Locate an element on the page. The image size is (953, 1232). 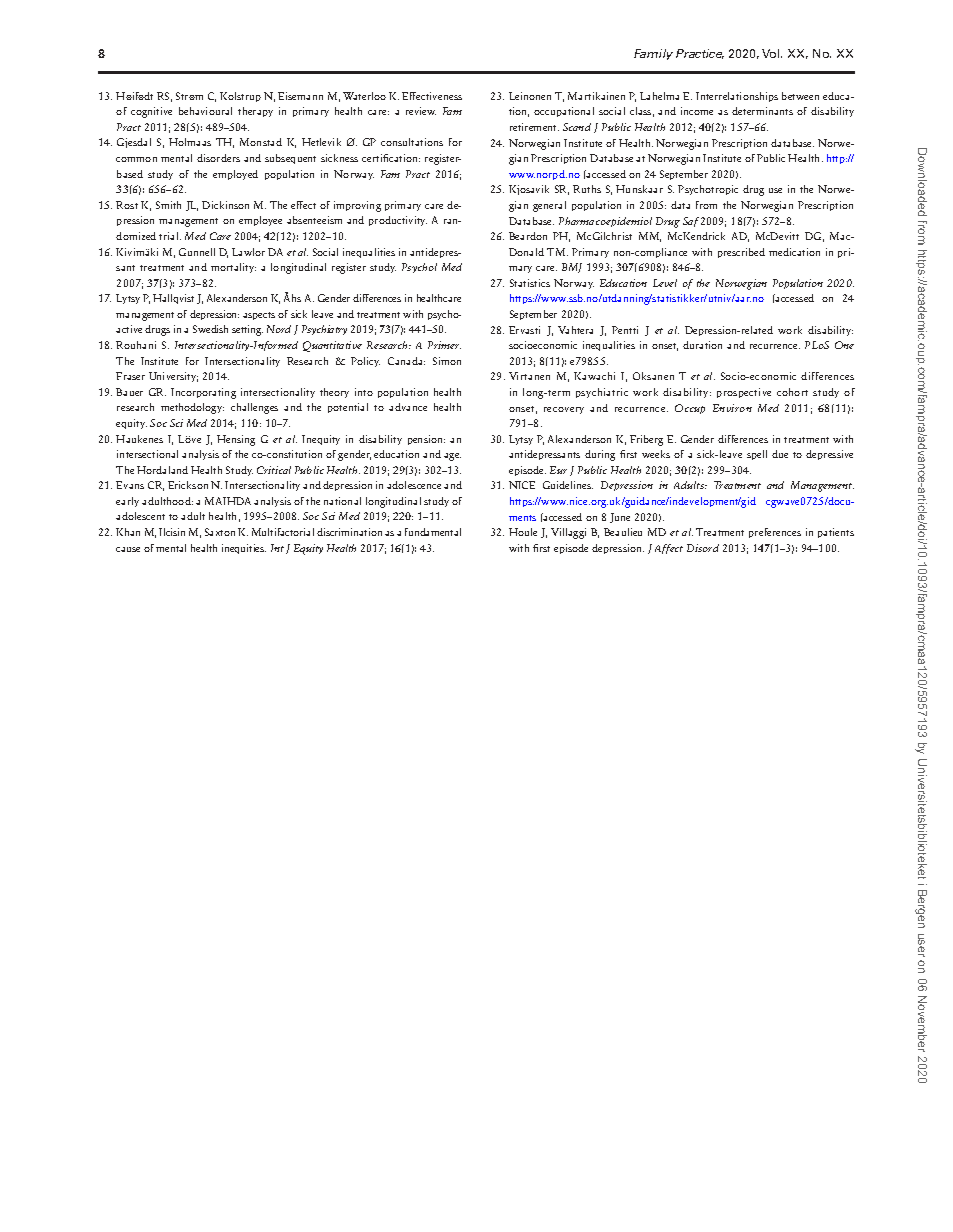
Statistics is located at coordinates (530, 283).
